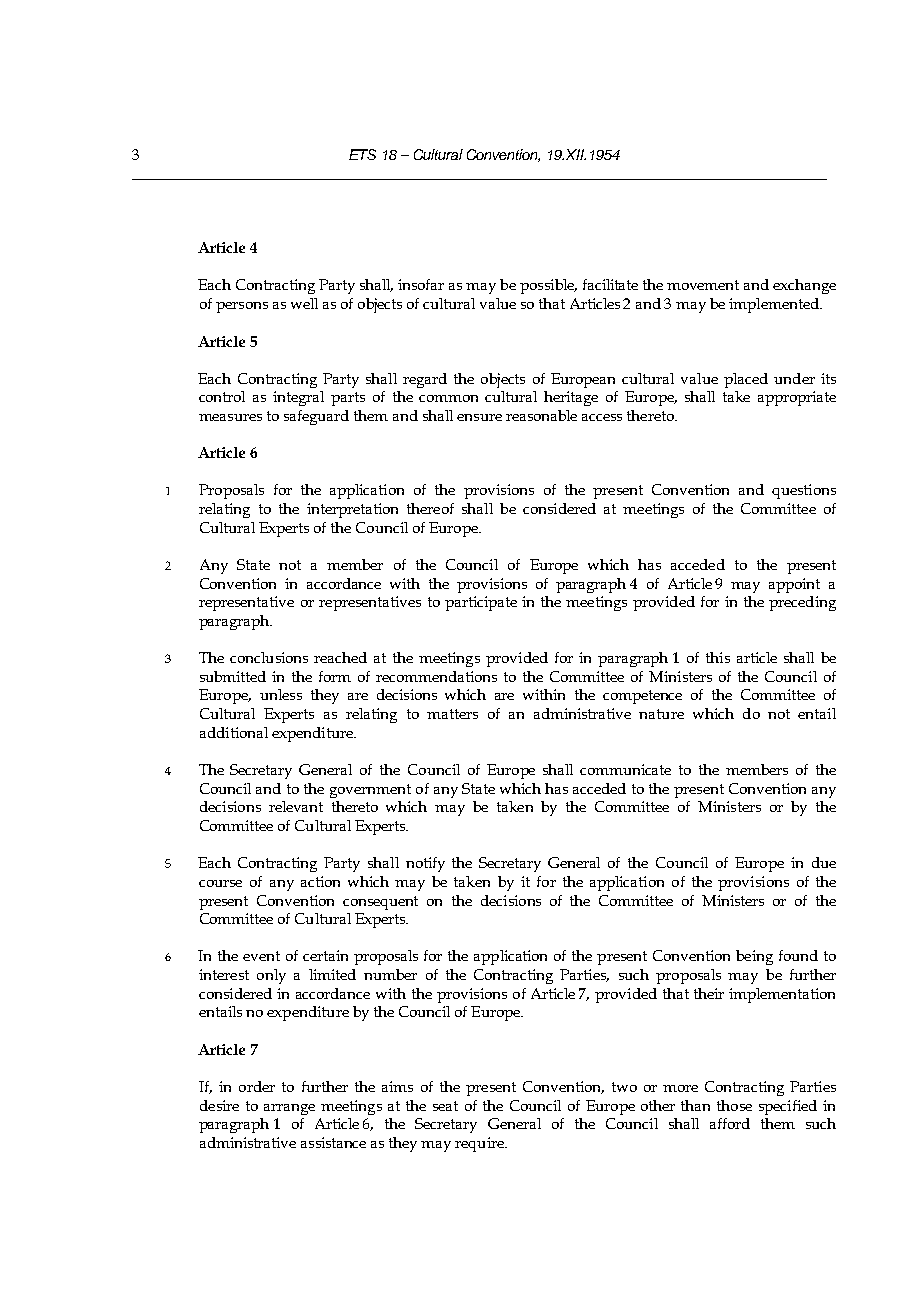  Describe the element at coordinates (430, 508) in the screenshot. I see `thereof` at that location.
